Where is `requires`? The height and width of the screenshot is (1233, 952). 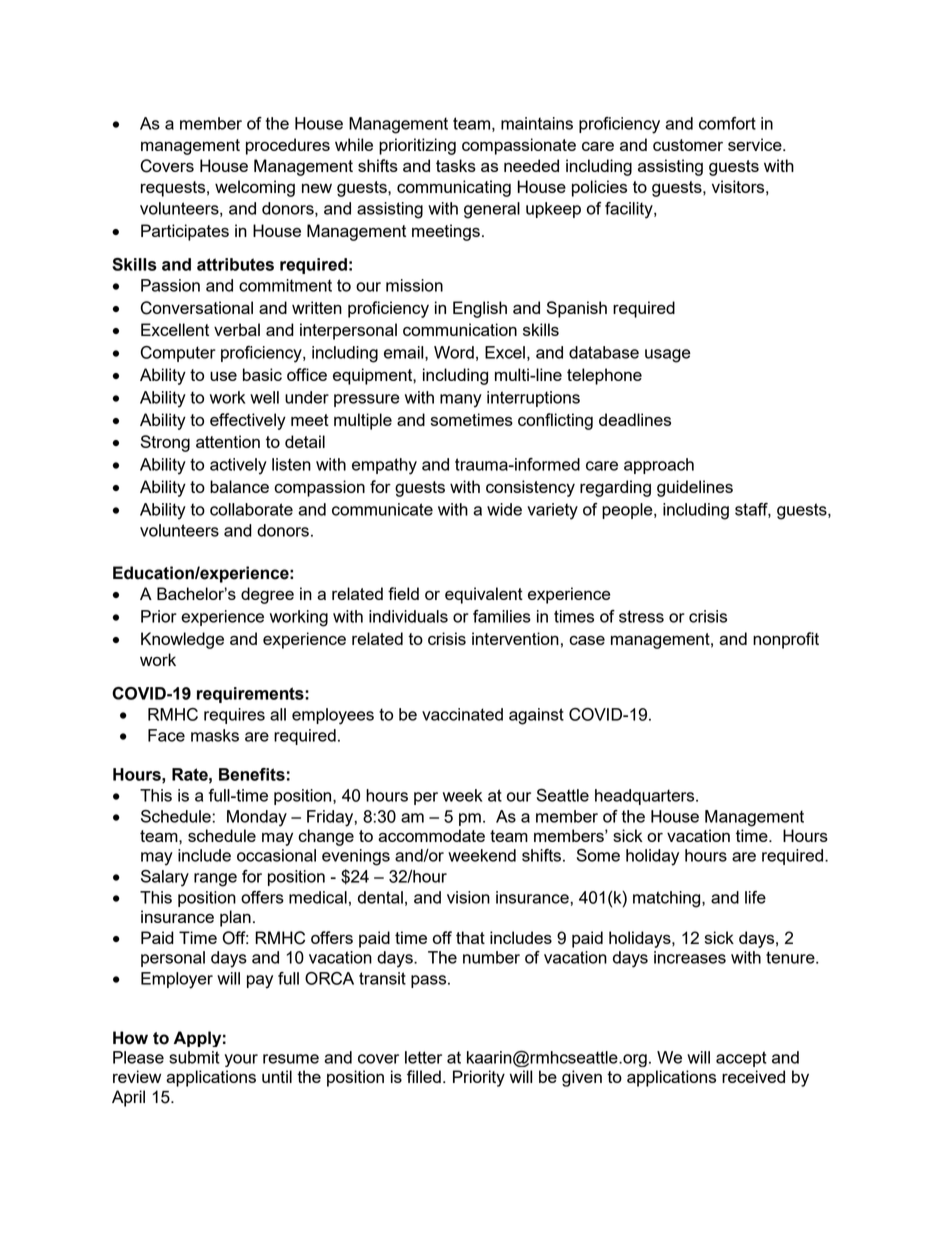 requires is located at coordinates (234, 716).
